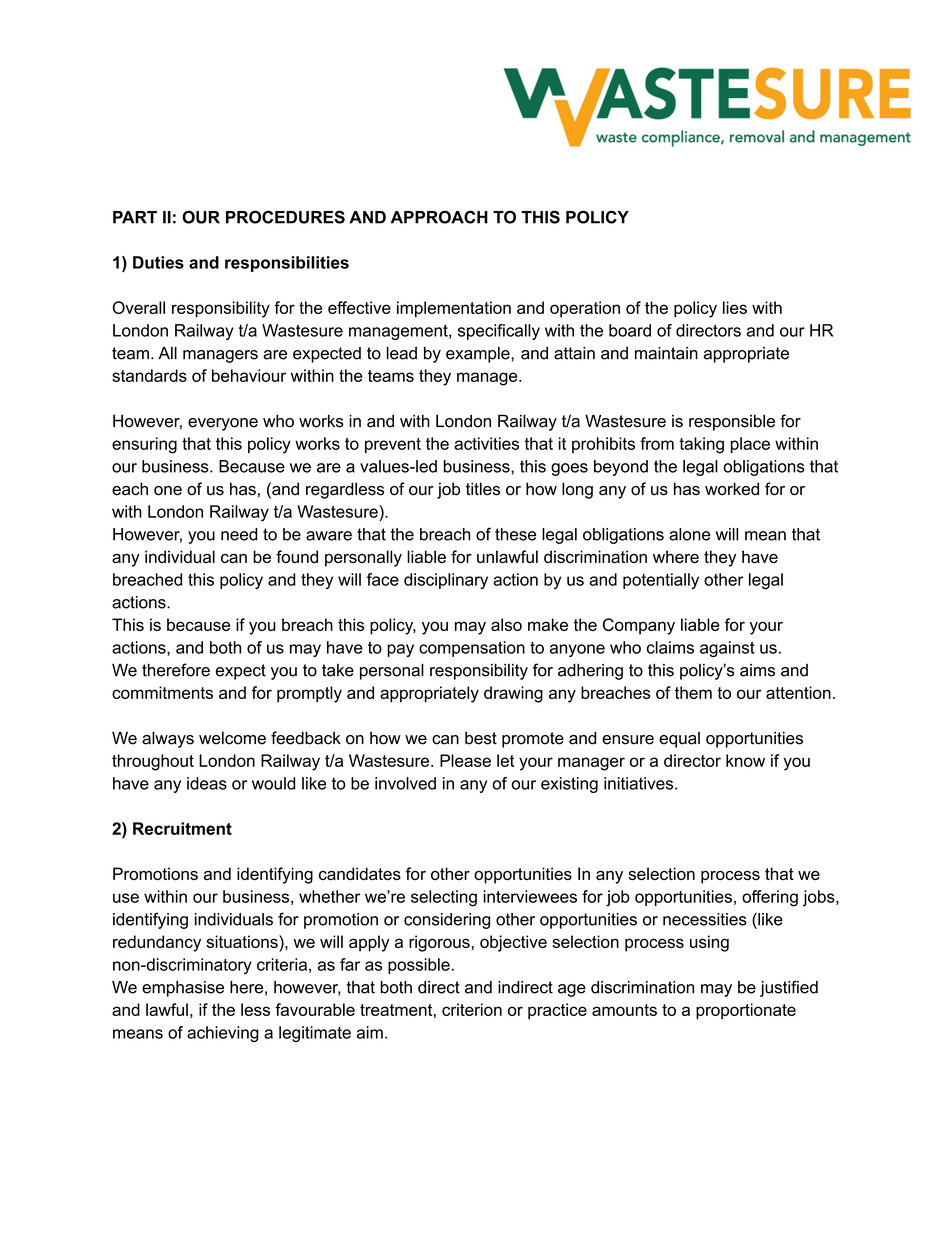  What do you see at coordinates (483, 489) in the image?
I see `titles` at bounding box center [483, 489].
